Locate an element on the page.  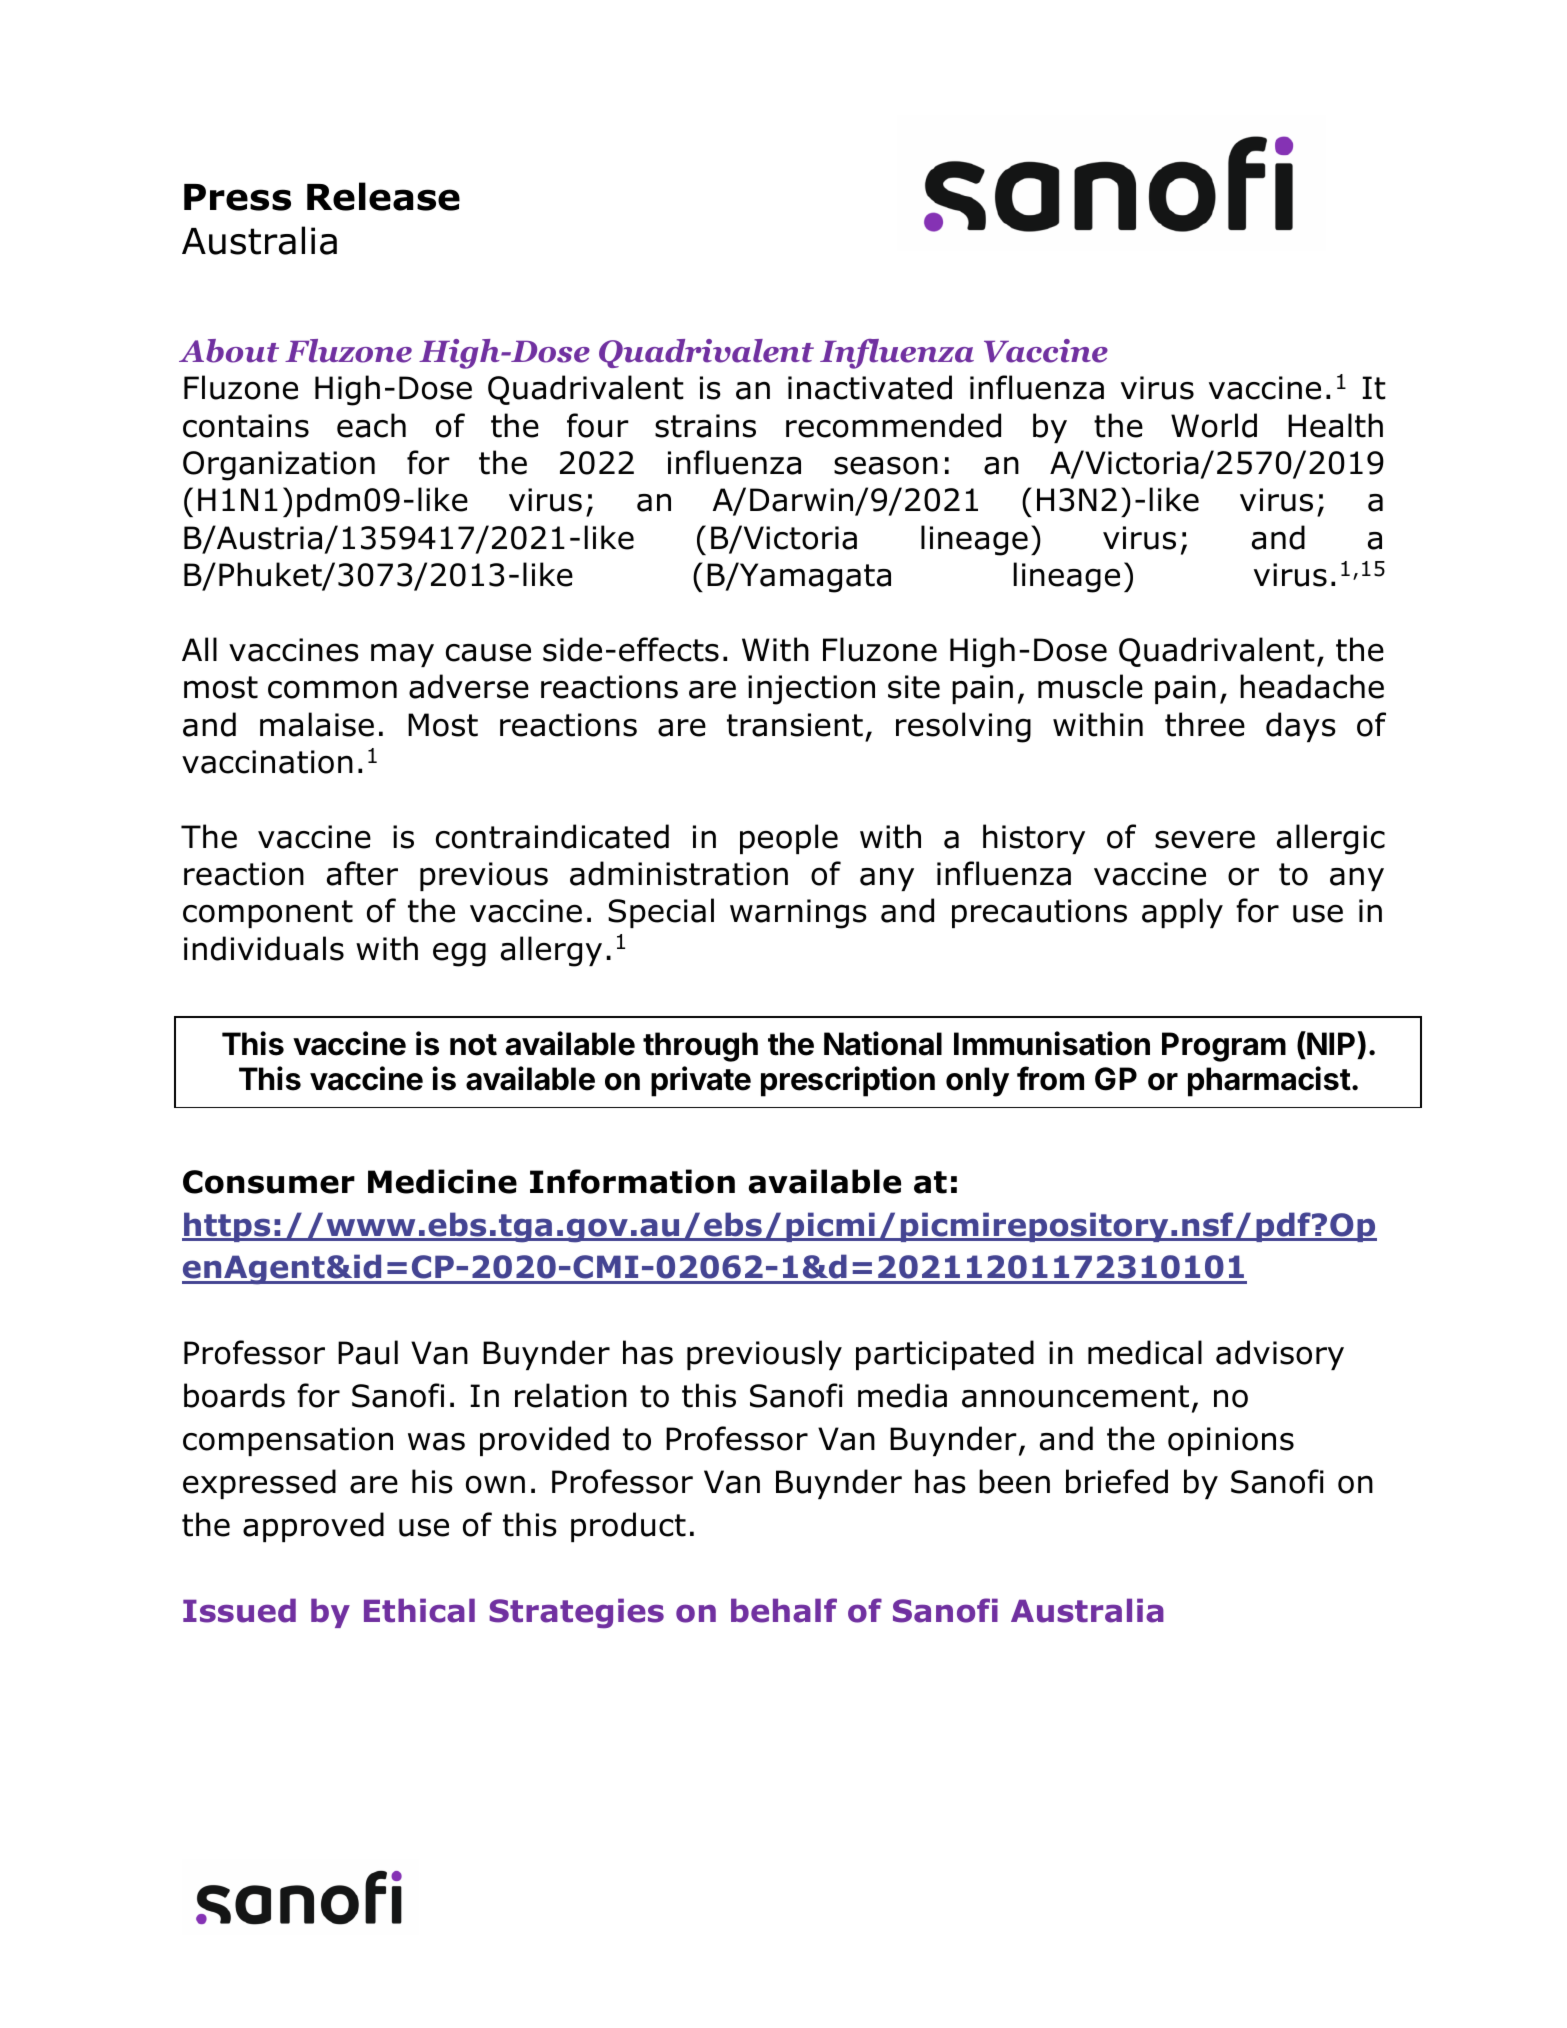
prescription is located at coordinates (848, 1081).
